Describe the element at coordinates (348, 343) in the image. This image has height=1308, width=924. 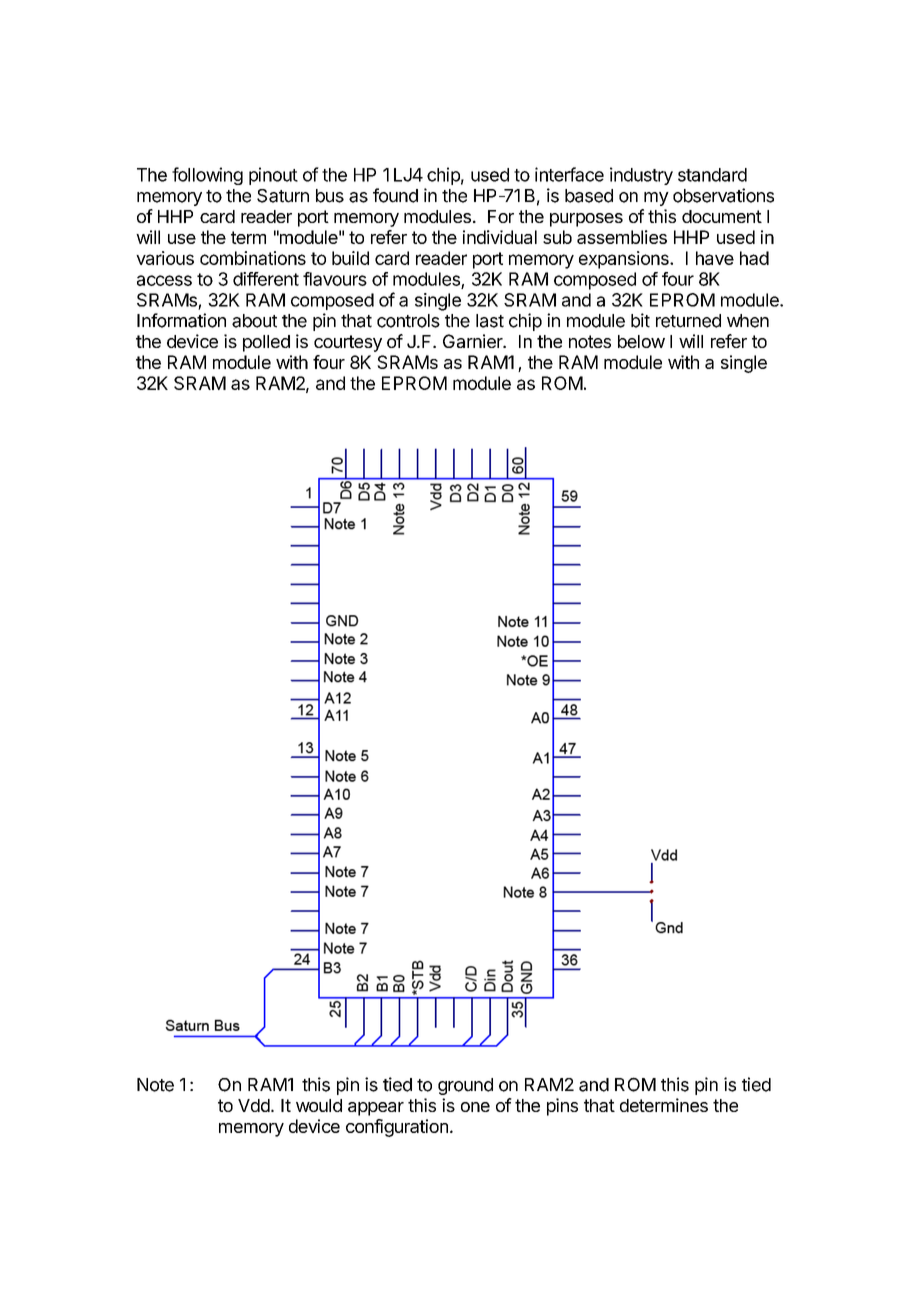
I see `courtesy` at that location.
